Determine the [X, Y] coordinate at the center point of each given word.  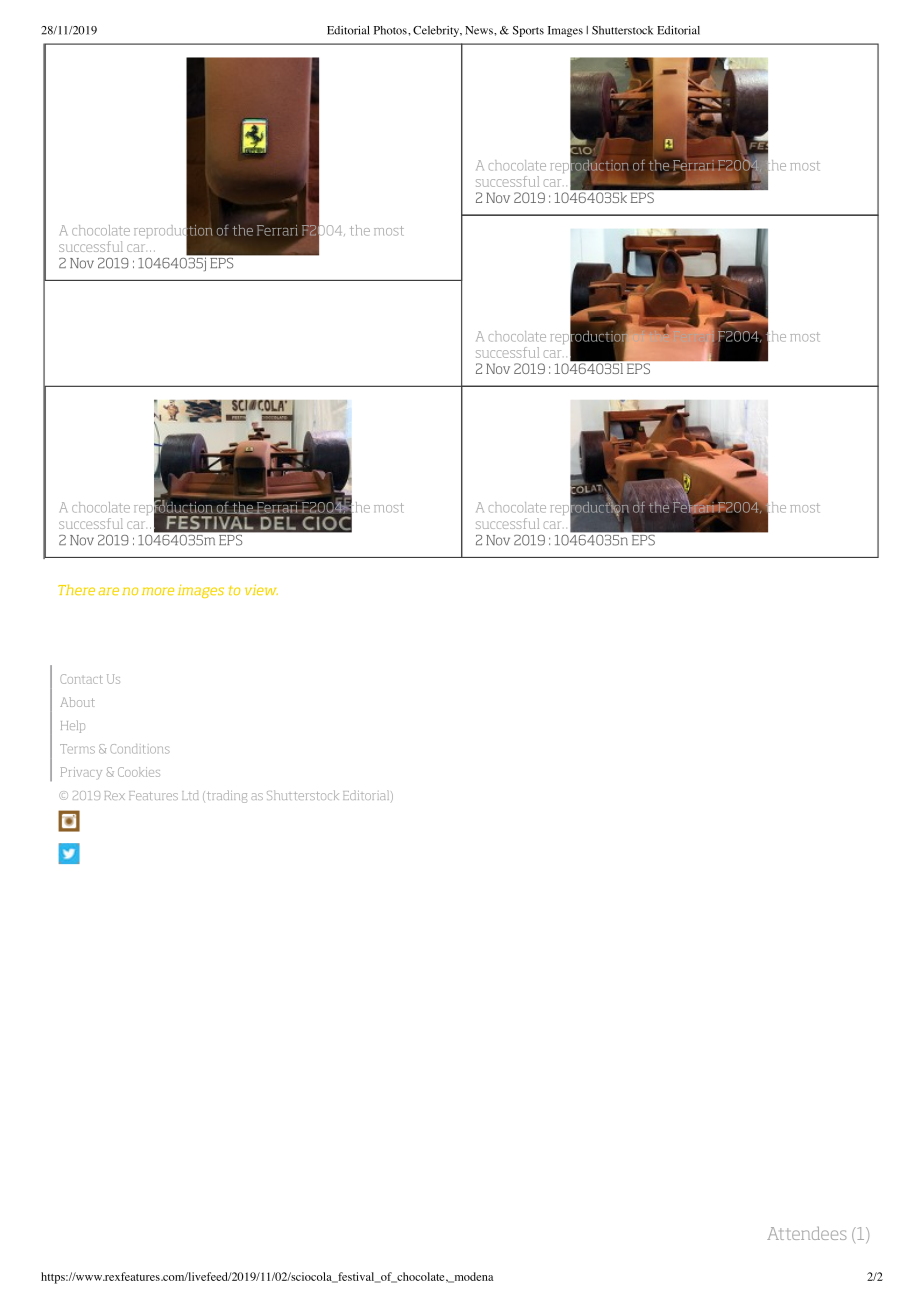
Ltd [190, 795]
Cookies [139, 772]
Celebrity [437, 31]
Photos [391, 30]
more [158, 591]
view [261, 589]
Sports [528, 31]
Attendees [807, 1233]
